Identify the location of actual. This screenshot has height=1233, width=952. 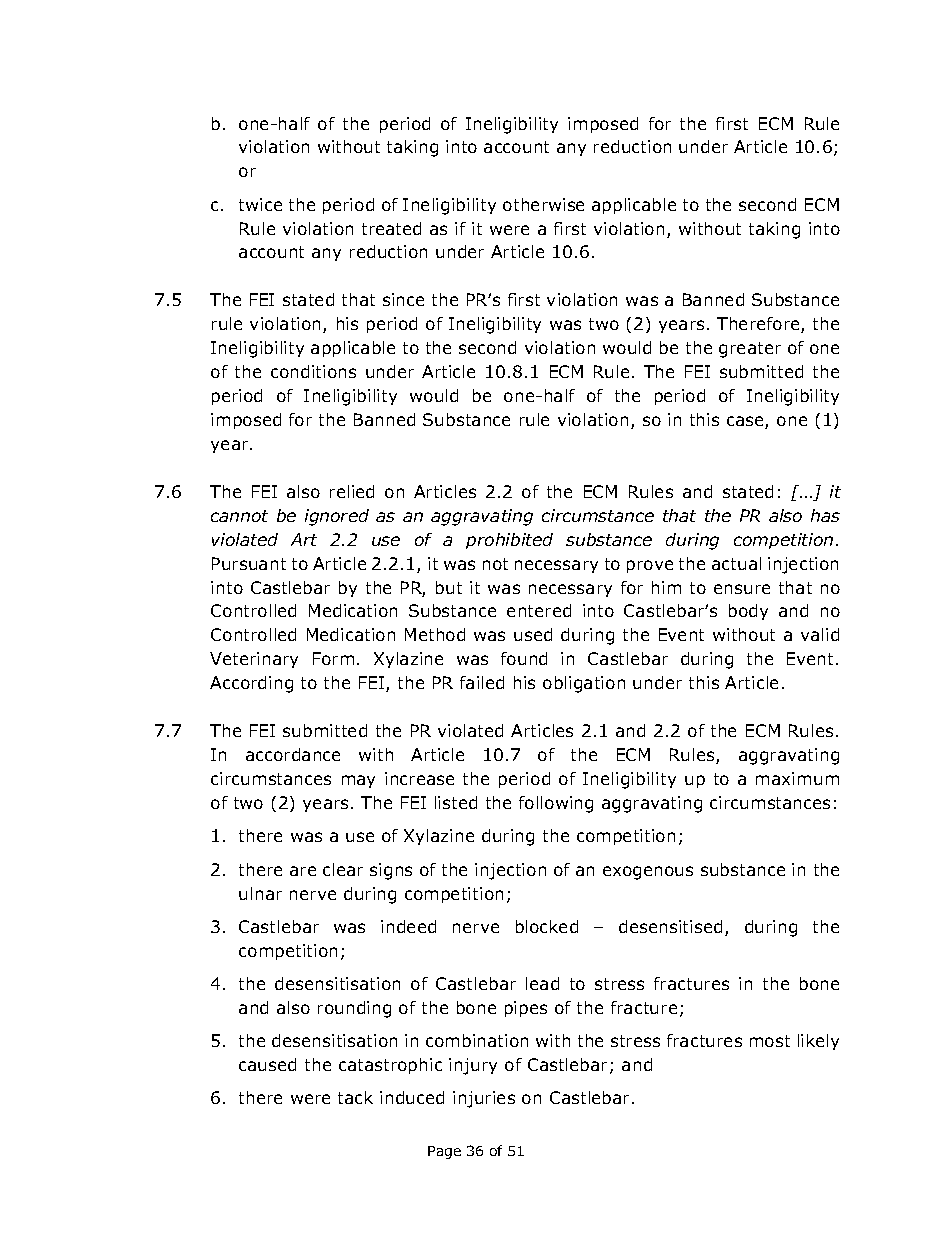
(736, 563).
